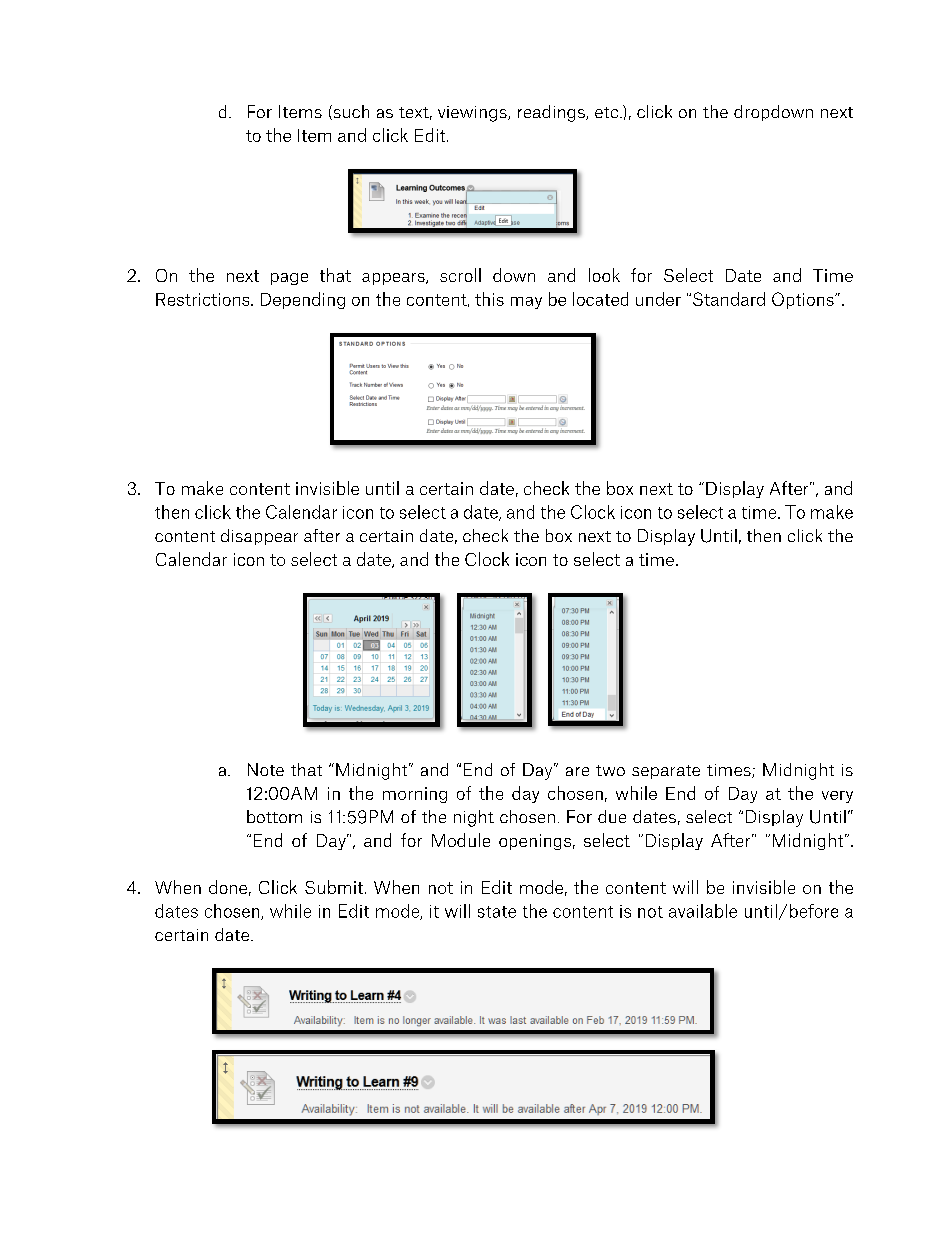 The height and width of the screenshot is (1233, 952). Describe the element at coordinates (497, 912) in the screenshot. I see `state` at that location.
